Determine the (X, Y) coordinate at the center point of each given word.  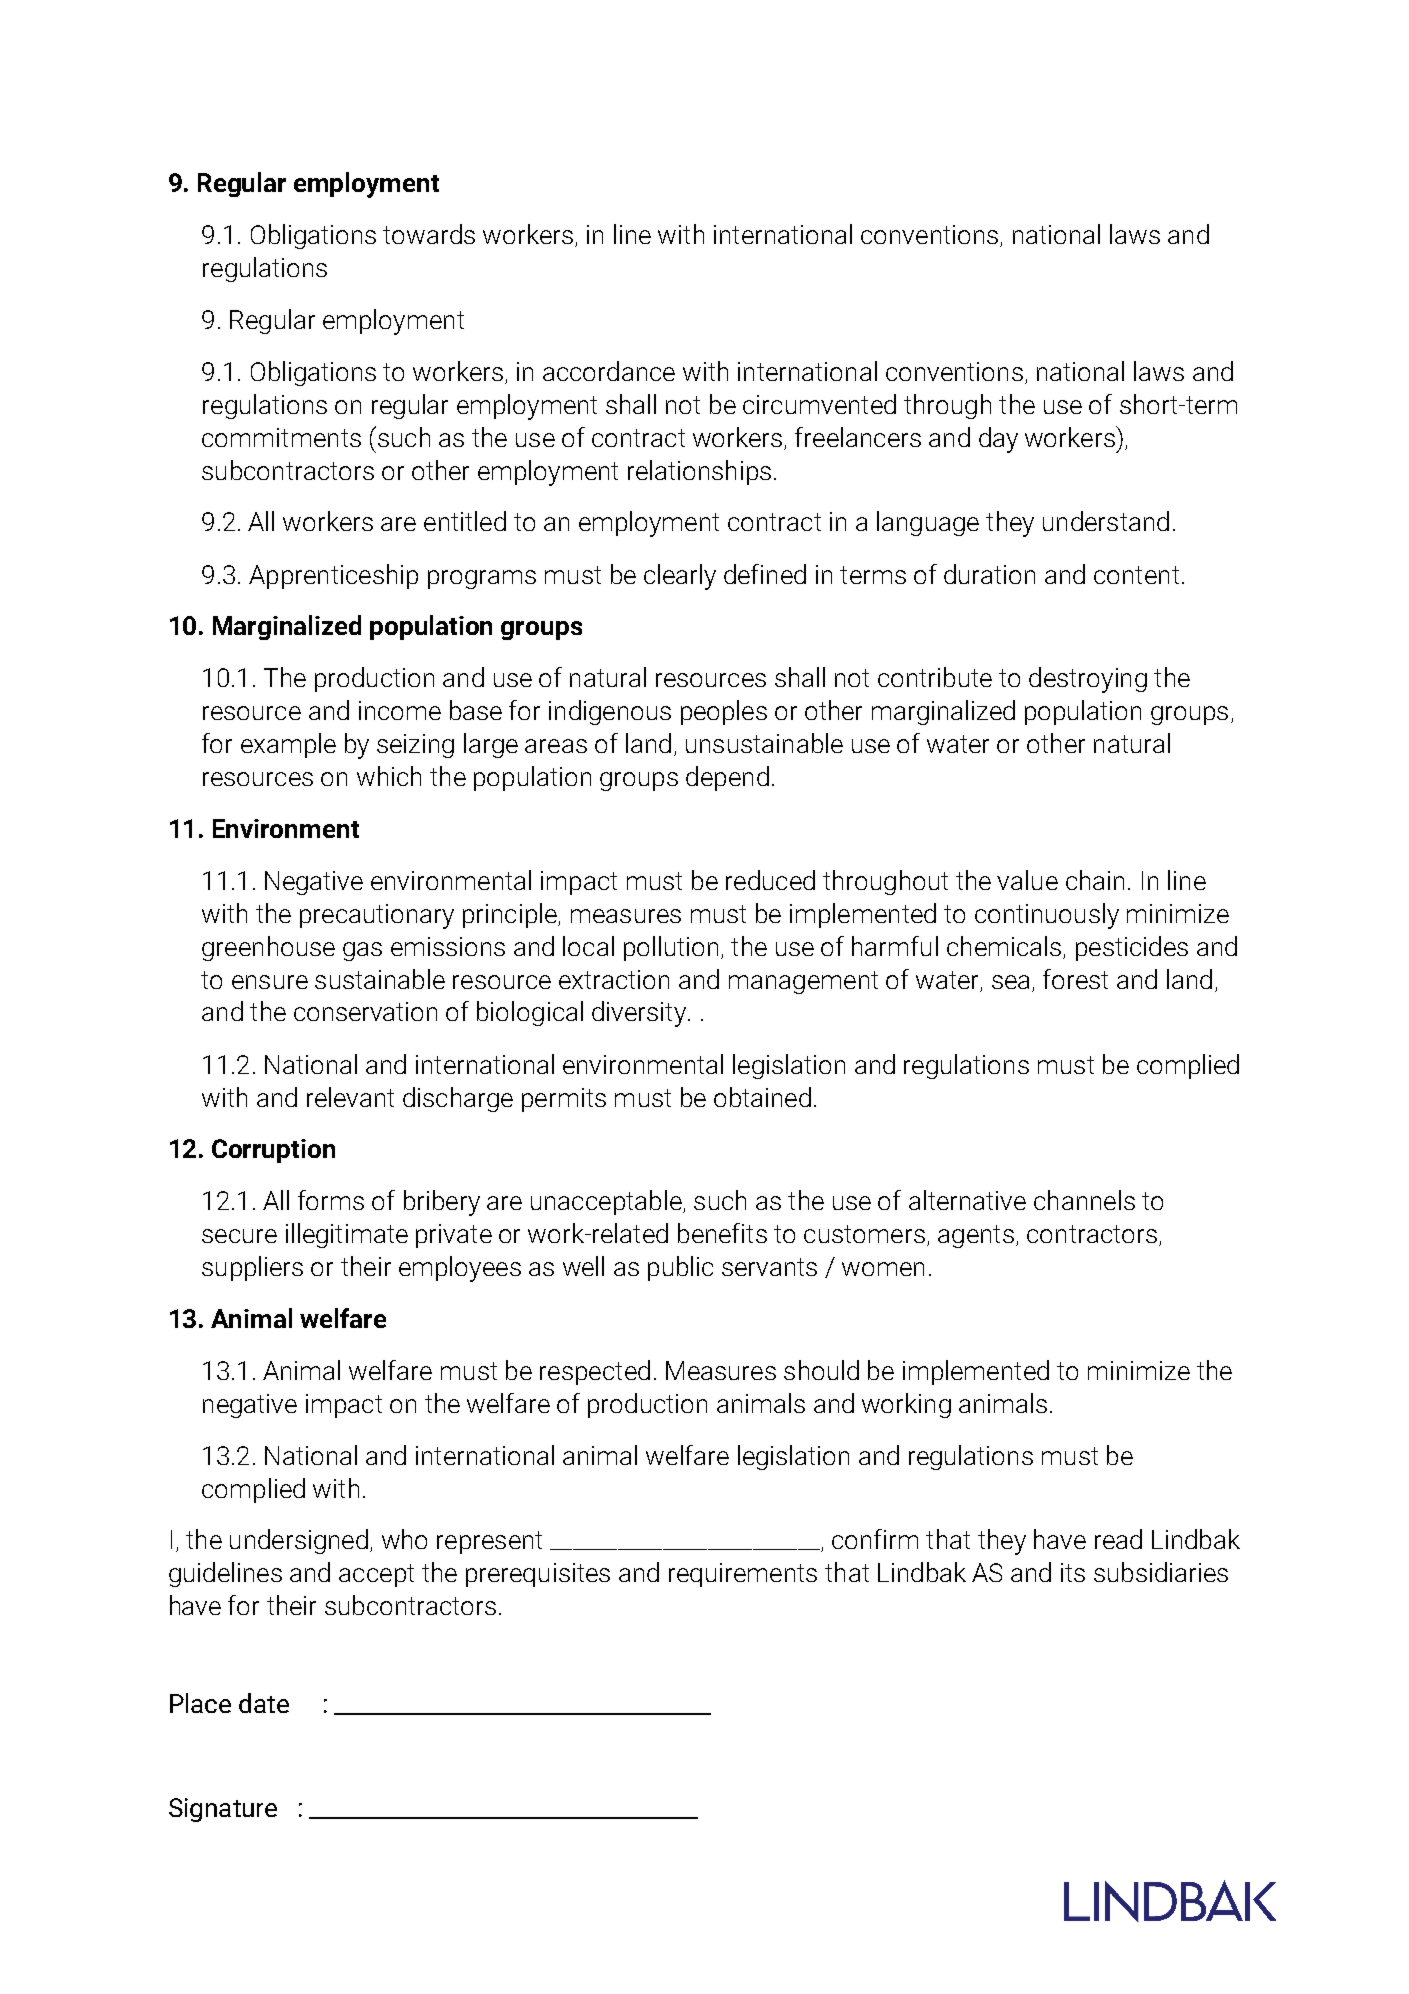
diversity (639, 1014)
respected (595, 1372)
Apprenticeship (333, 576)
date (264, 1703)
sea (1010, 982)
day (998, 440)
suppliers (252, 1268)
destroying (1088, 680)
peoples (724, 712)
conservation (365, 1011)
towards (429, 234)
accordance (609, 371)
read (1118, 1539)
